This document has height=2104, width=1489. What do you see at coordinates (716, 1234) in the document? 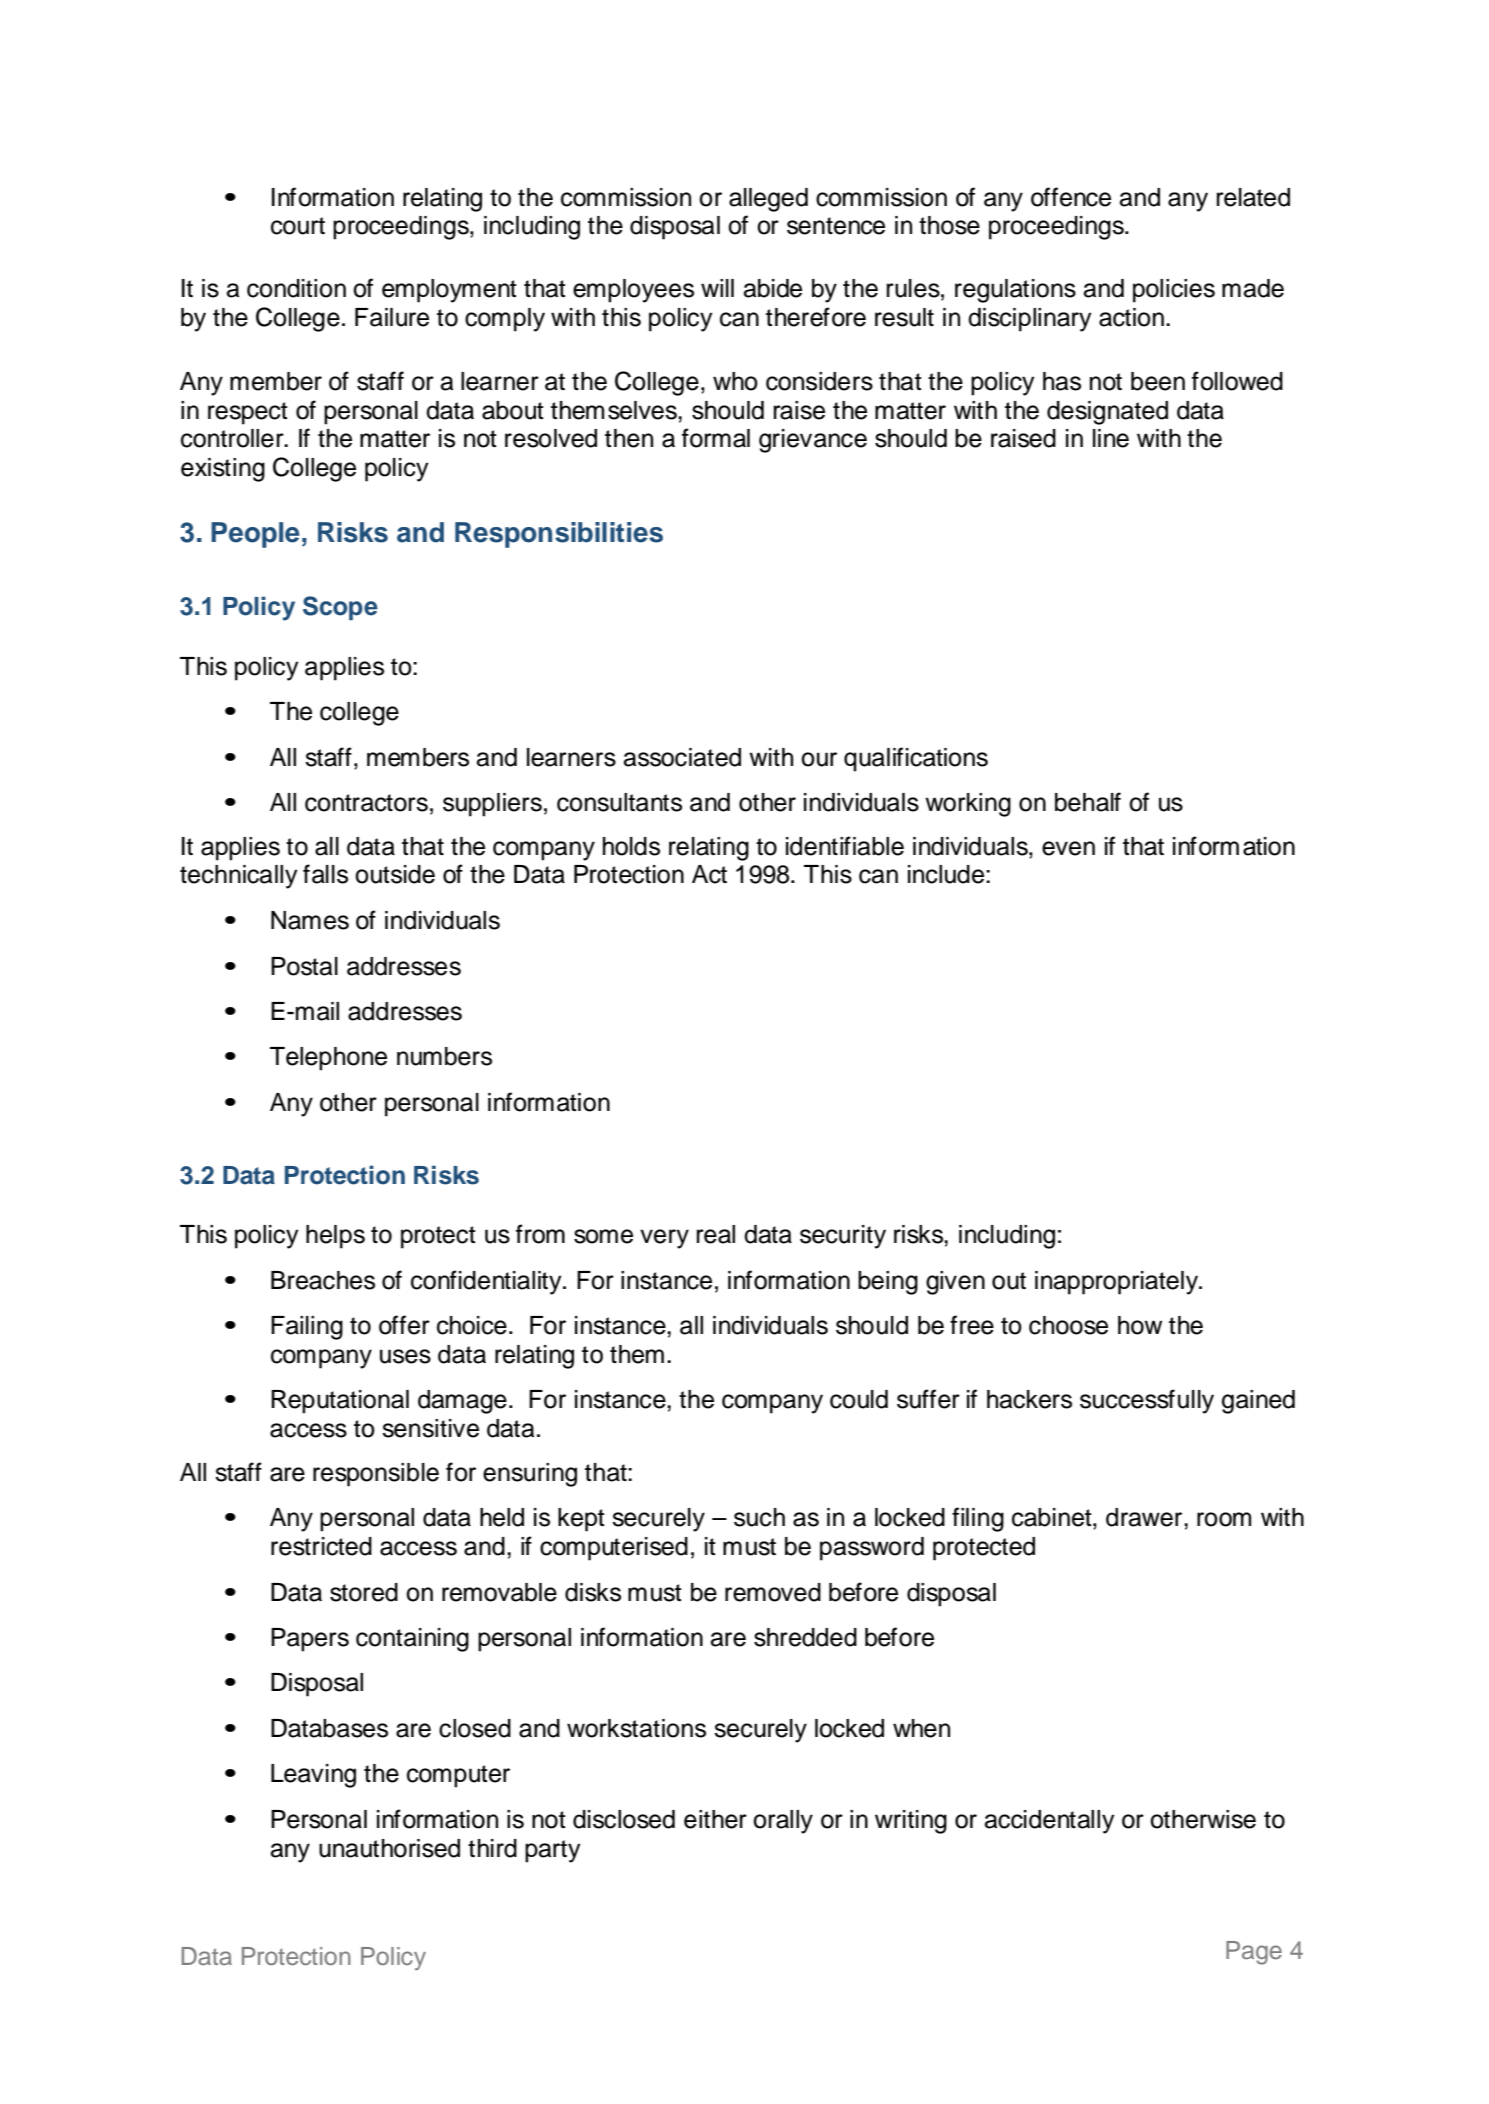
I see `real` at bounding box center [716, 1234].
